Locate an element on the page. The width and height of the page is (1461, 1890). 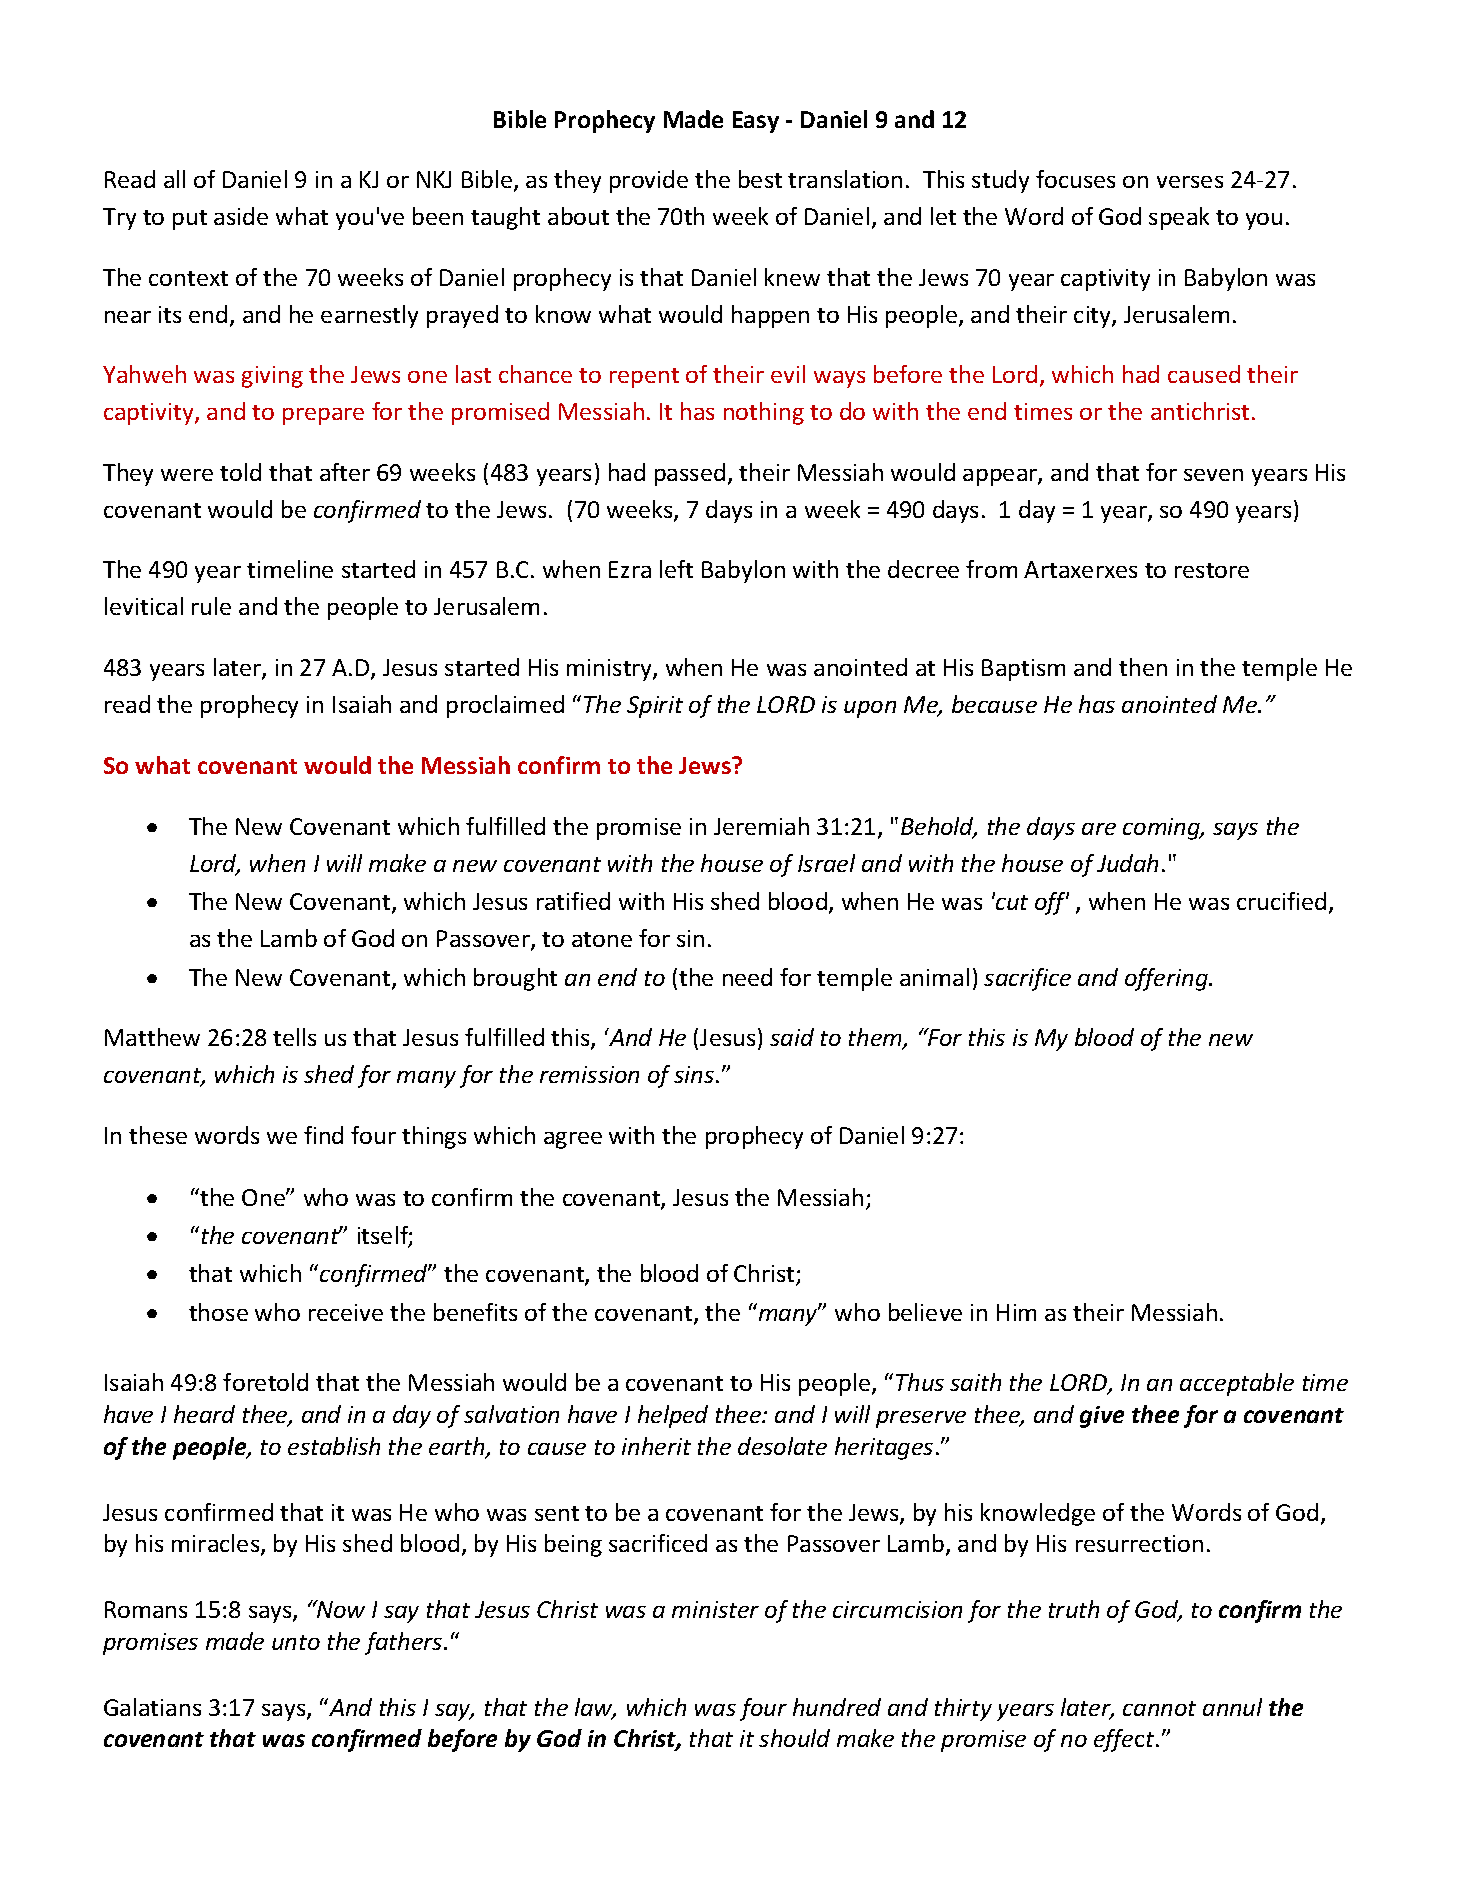
unto is located at coordinates (296, 1642).
